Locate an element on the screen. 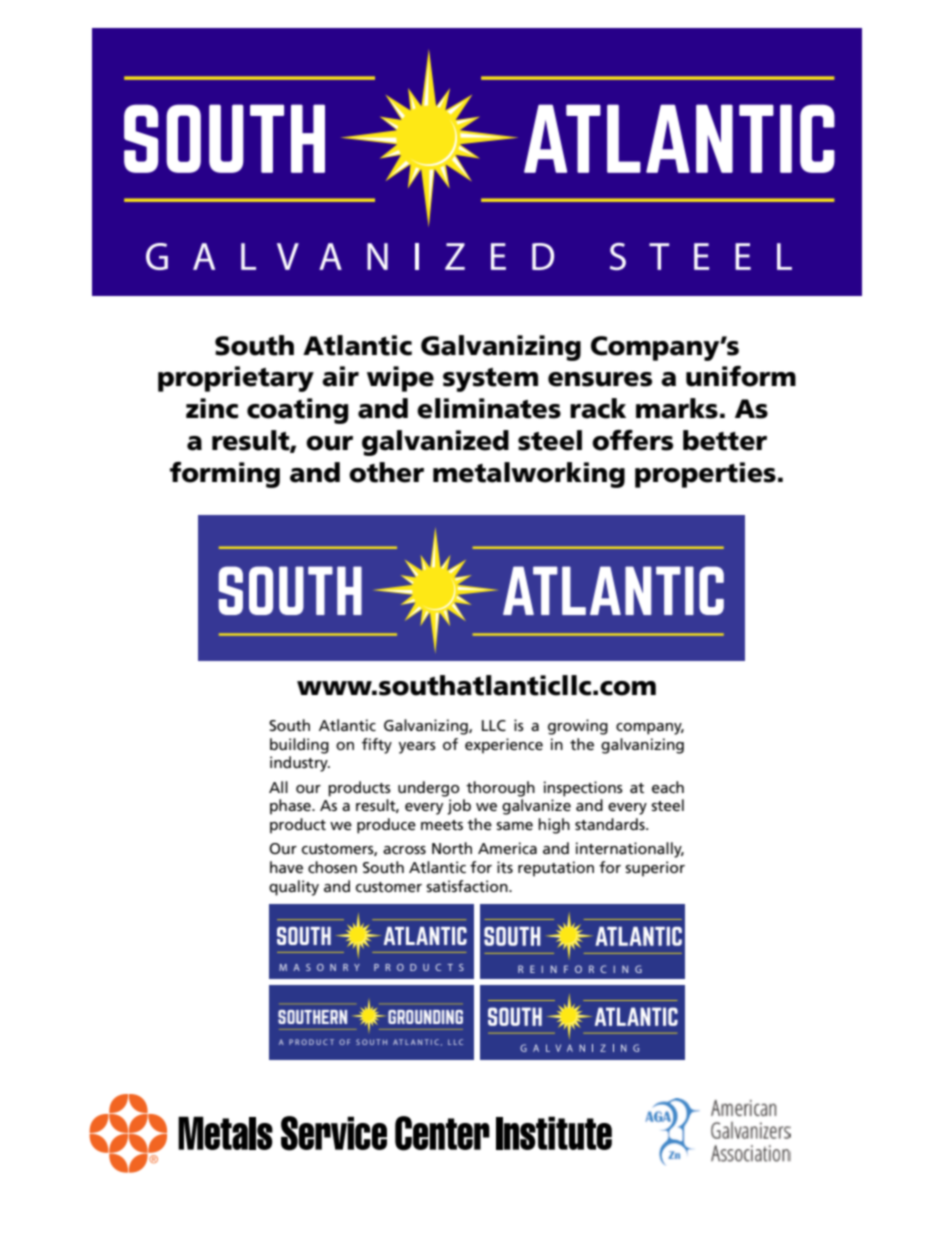 The height and width of the screenshot is (1233, 952). marks is located at coordinates (677, 408).
